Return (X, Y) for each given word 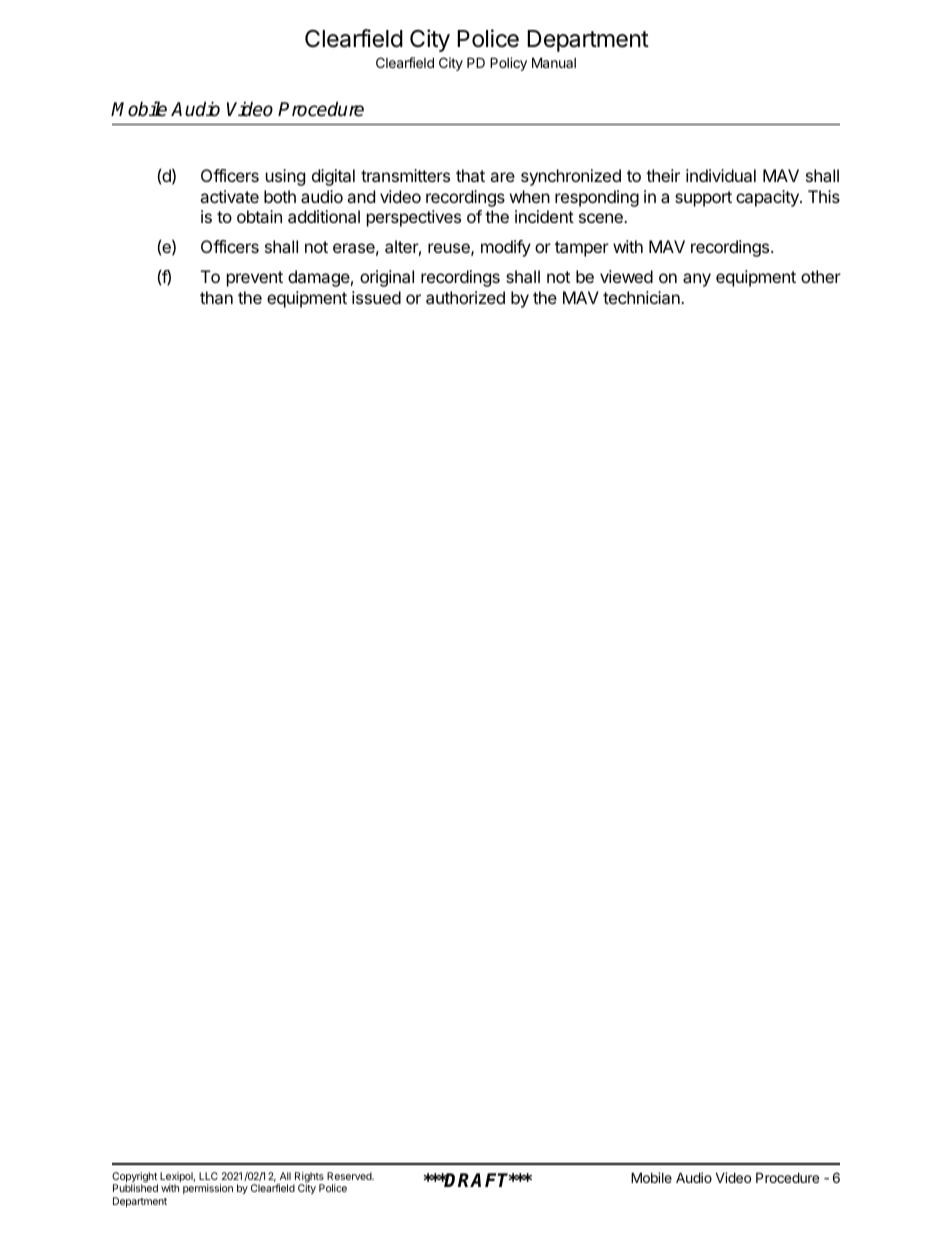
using (285, 177)
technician (642, 297)
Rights (308, 1178)
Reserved (350, 1176)
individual (721, 175)
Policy (508, 64)
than (216, 297)
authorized (465, 297)
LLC (208, 1176)
